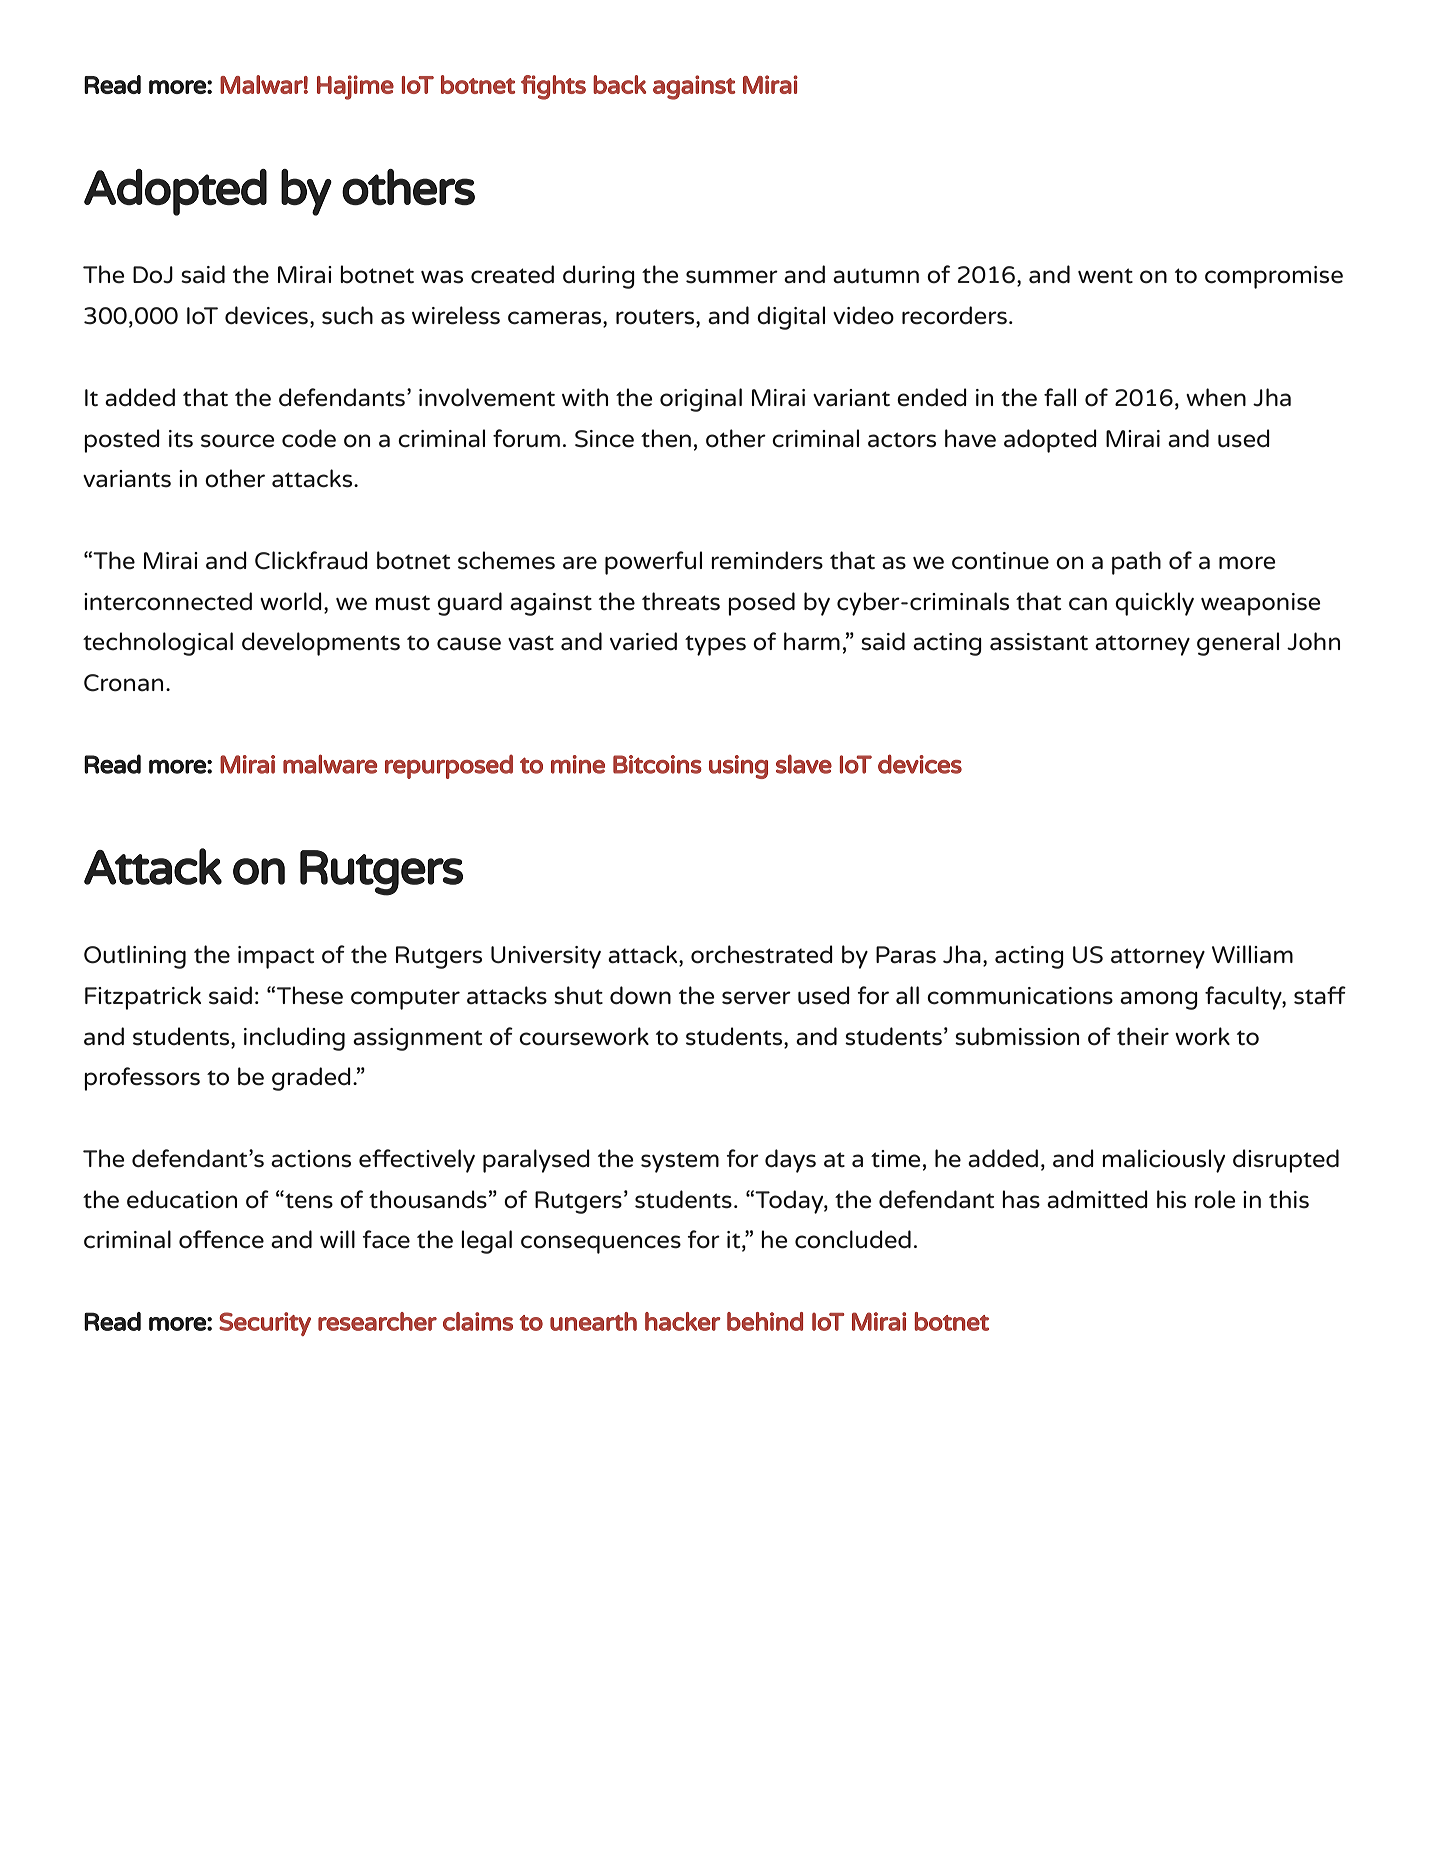 This image has width=1444, height=1868. I want to click on was, so click(442, 277).
